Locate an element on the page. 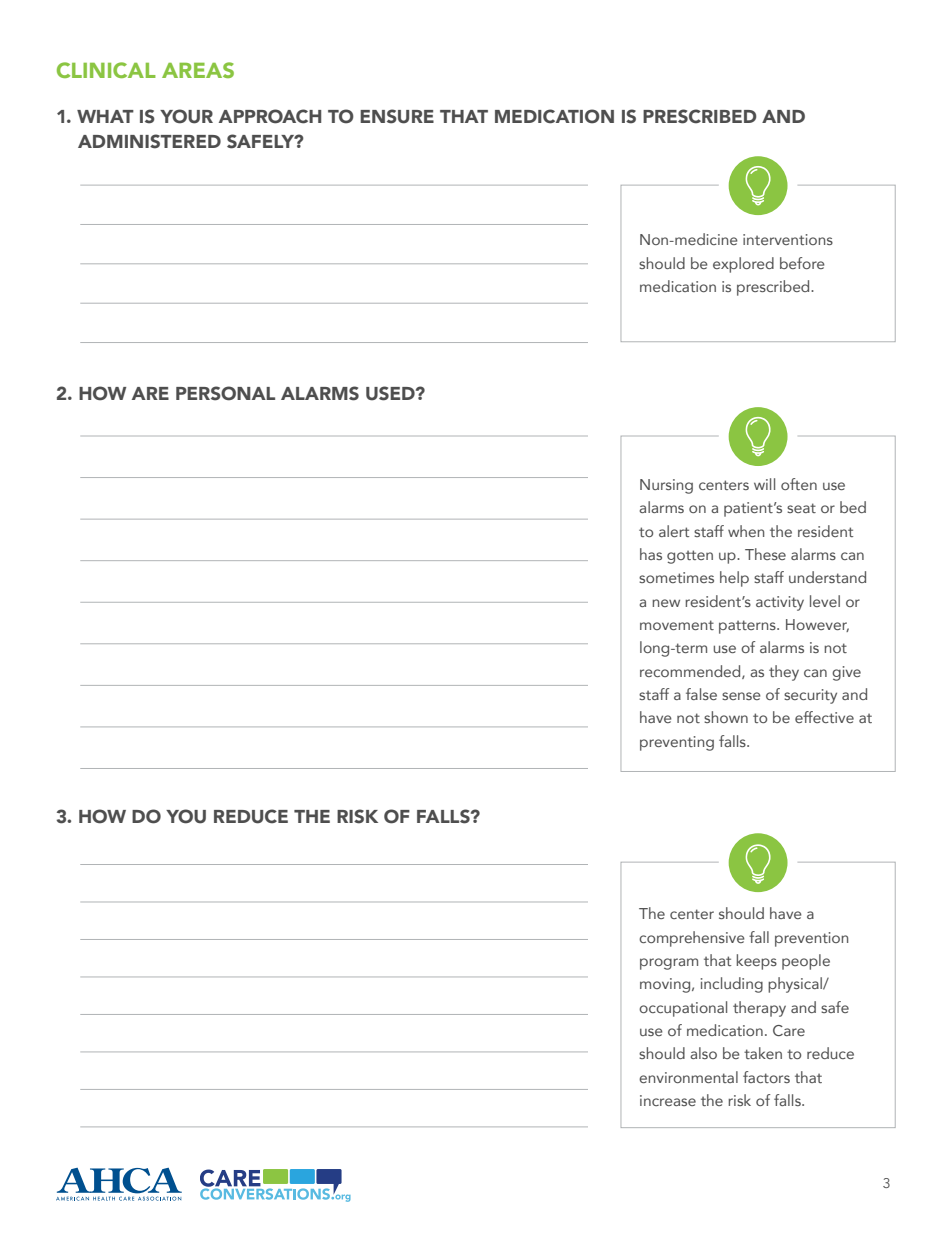 The width and height of the page is (952, 1233). Nursing is located at coordinates (666, 486).
